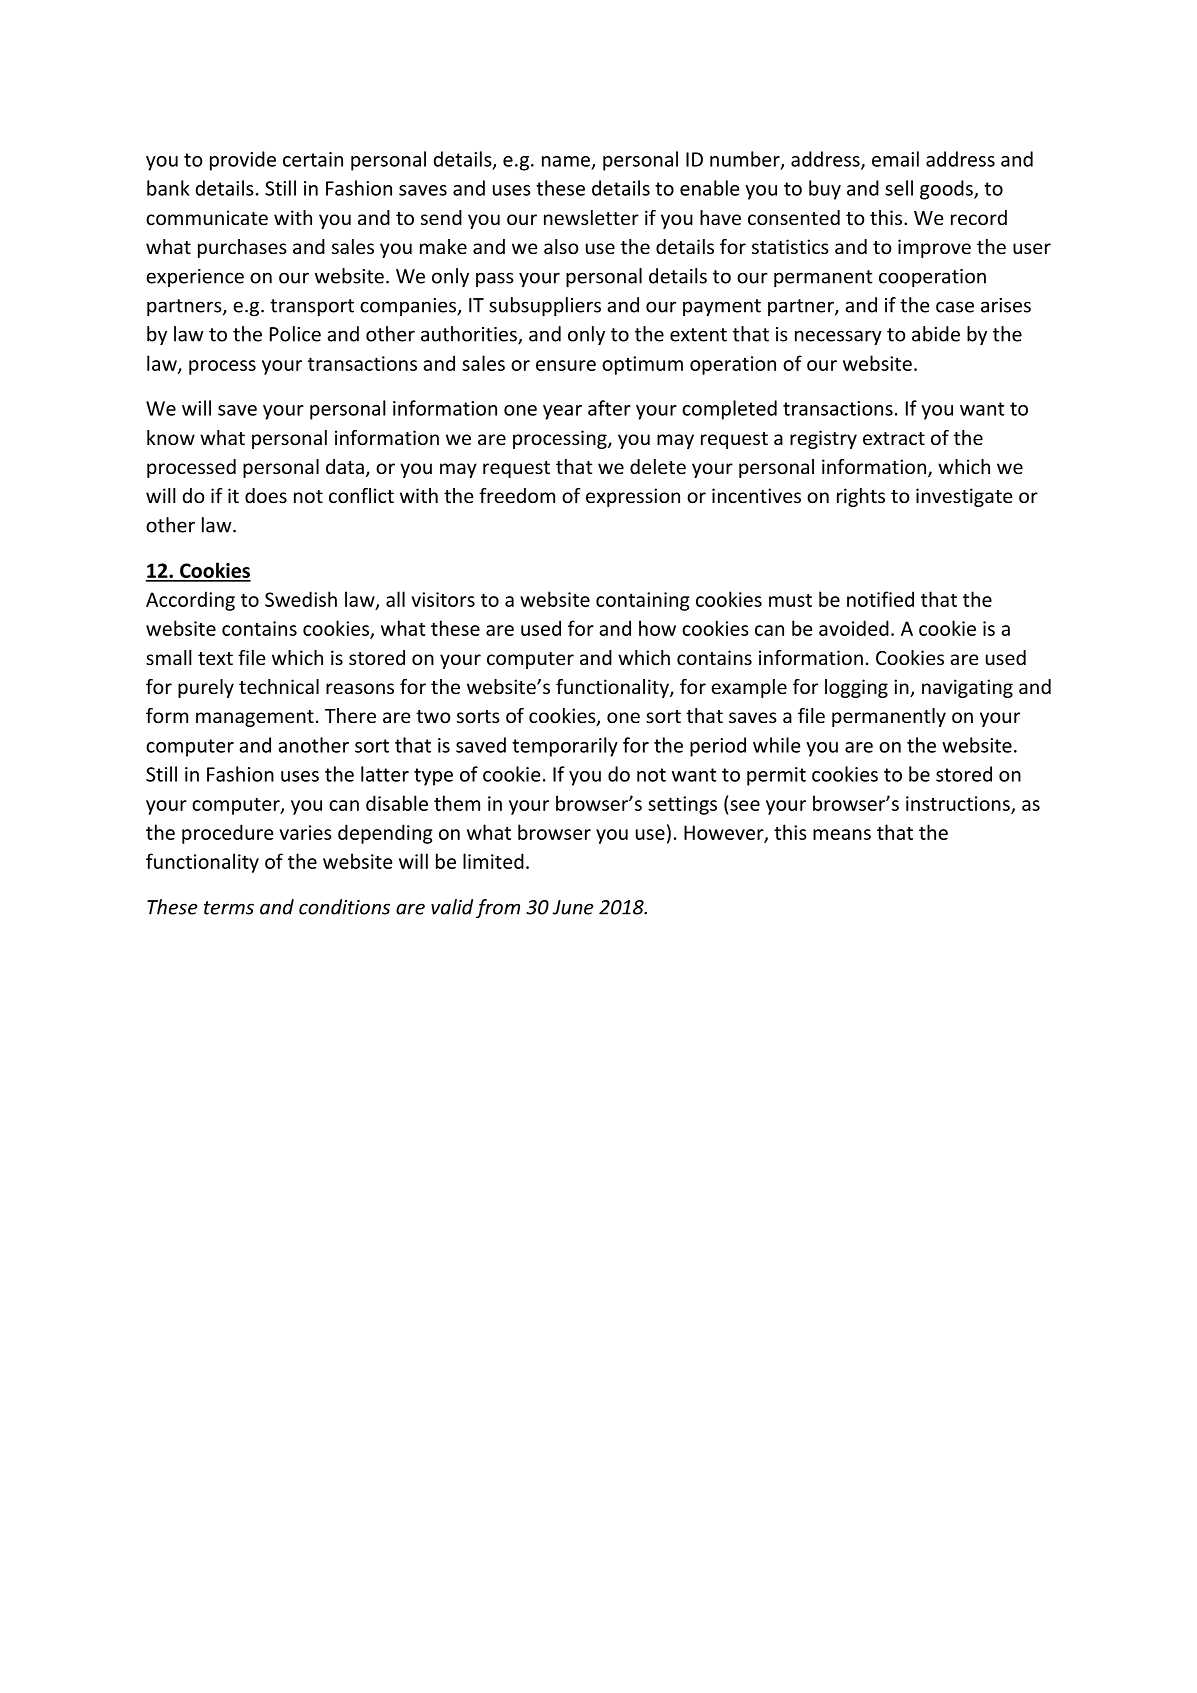 Image resolution: width=1197 pixels, height=1693 pixels. I want to click on terms, so click(229, 908).
